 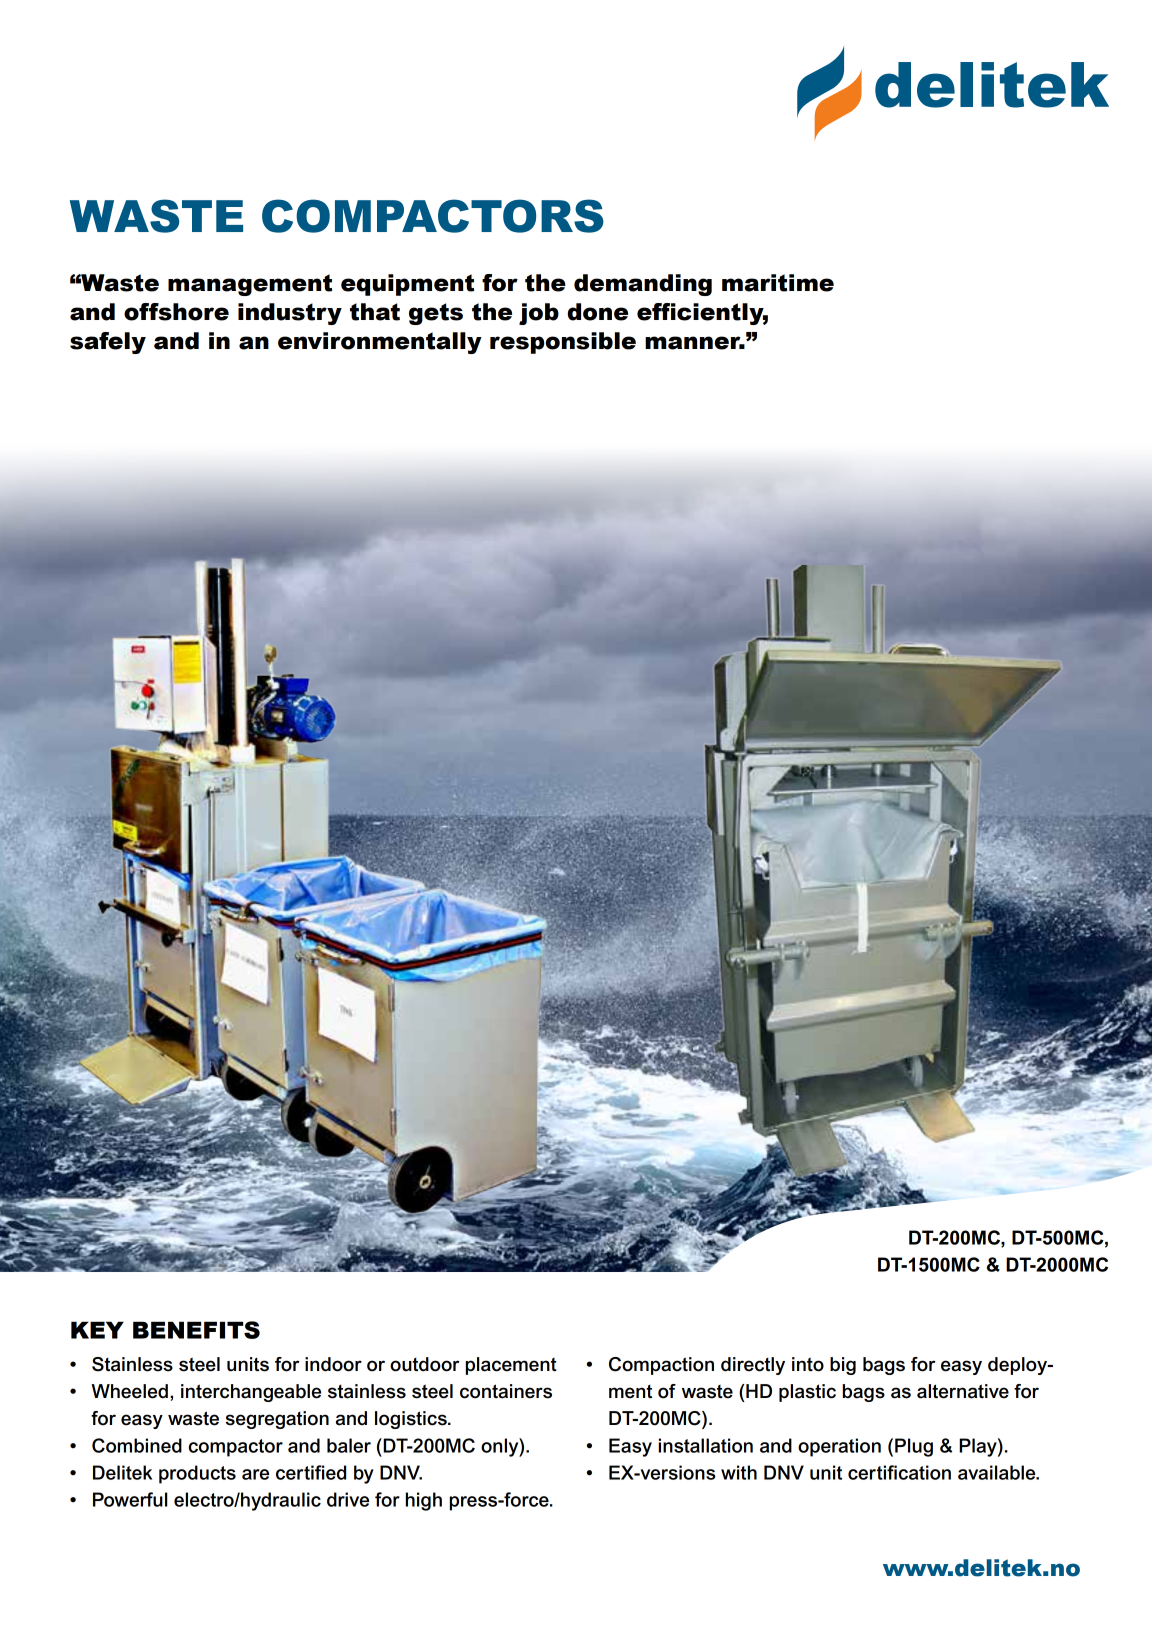 What do you see at coordinates (661, 1366) in the screenshot?
I see `Compaction` at bounding box center [661, 1366].
